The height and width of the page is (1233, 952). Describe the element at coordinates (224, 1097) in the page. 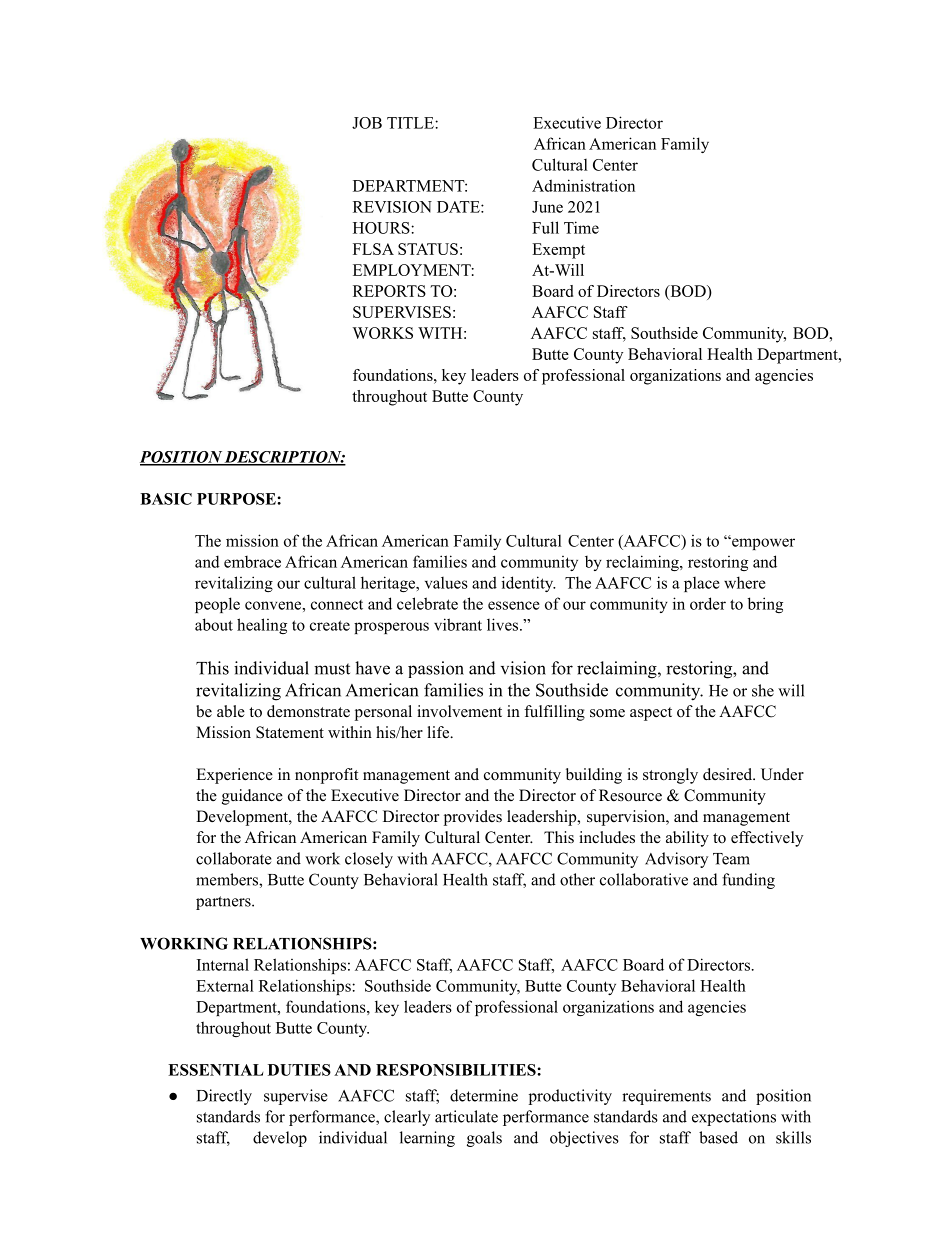

I see `Directly` at that location.
